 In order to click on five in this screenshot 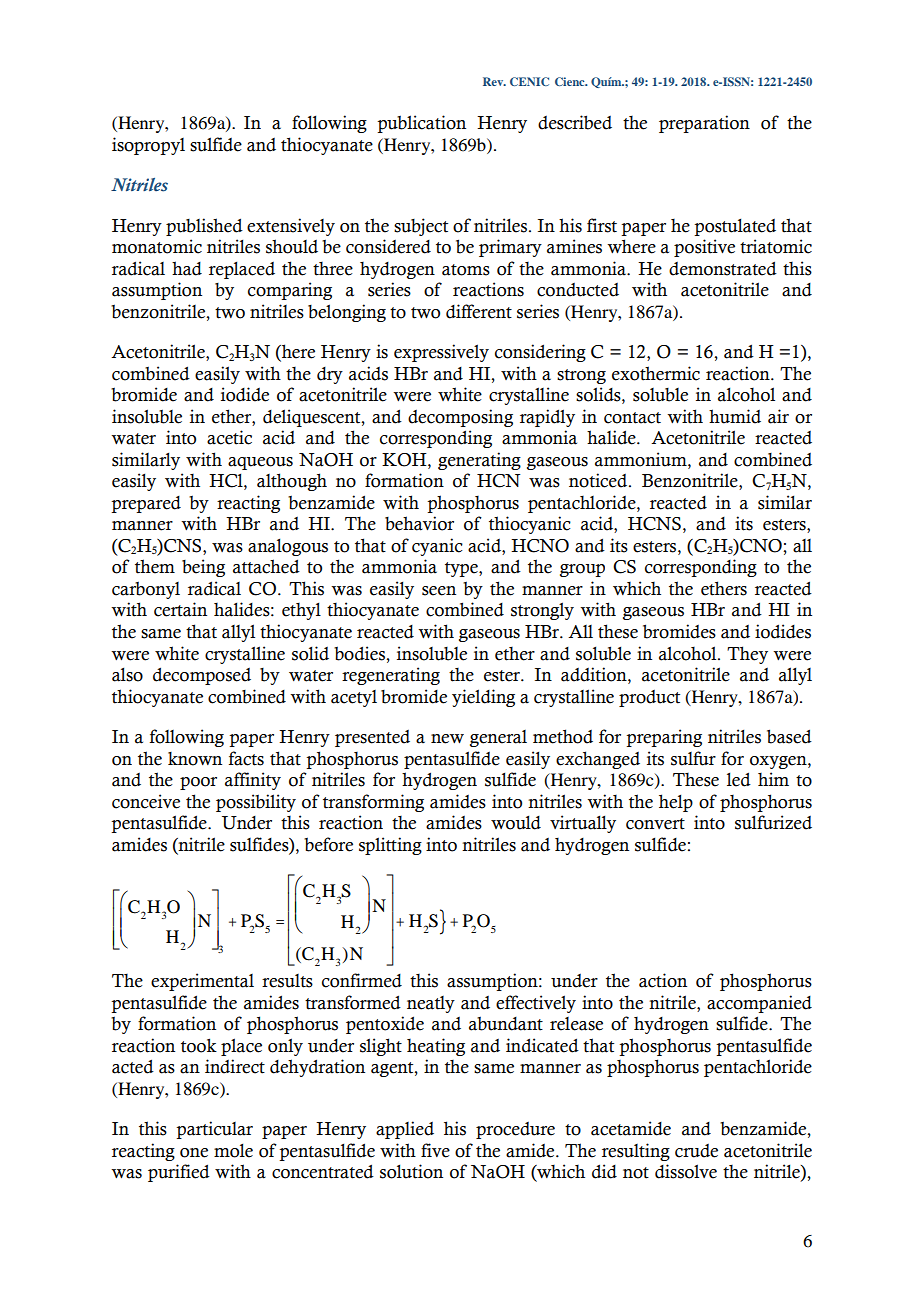, I will do `click(435, 1150)`.
